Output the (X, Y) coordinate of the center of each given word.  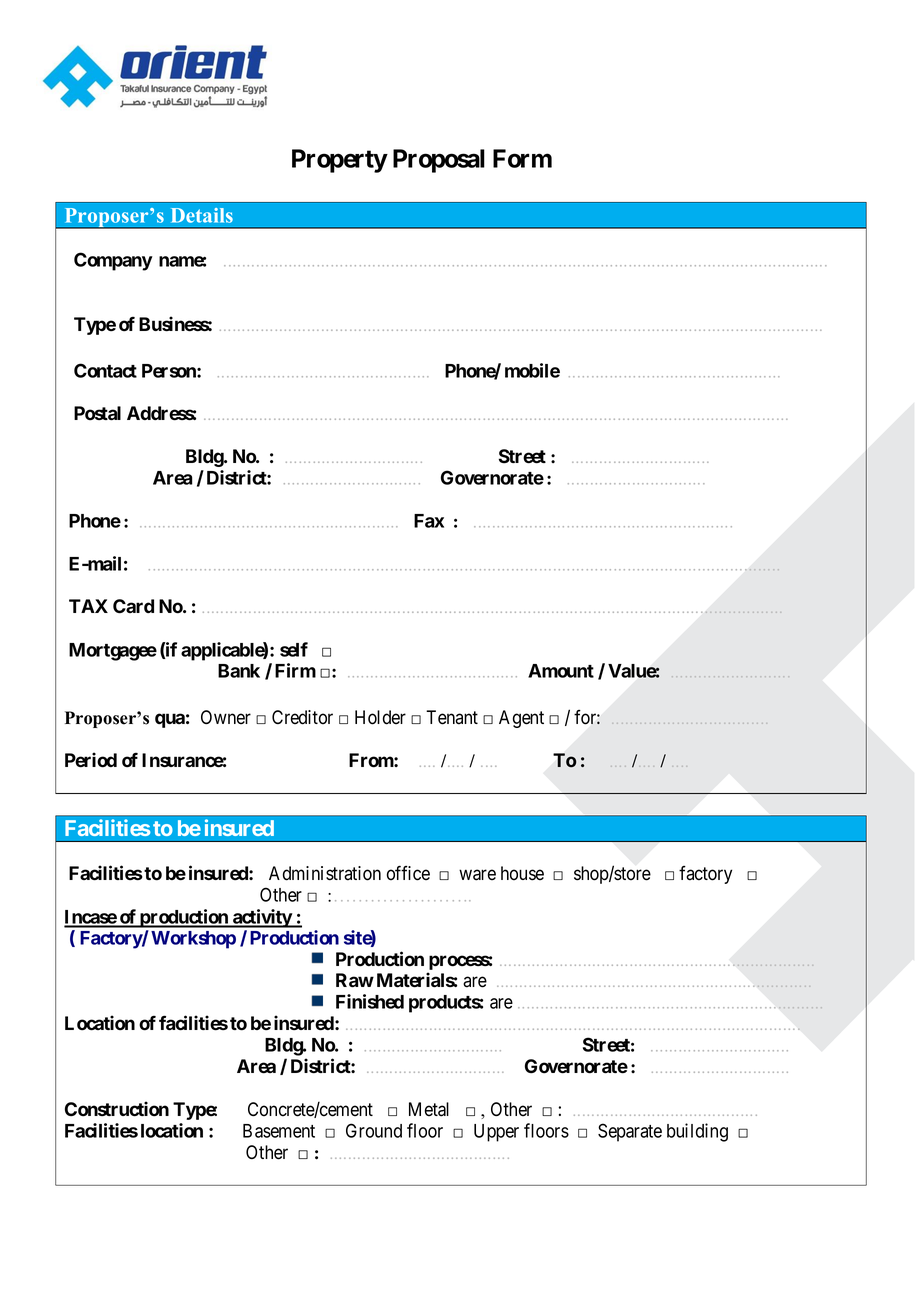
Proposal (439, 161)
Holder (380, 717)
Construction (117, 1109)
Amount (561, 671)
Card (133, 606)
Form (522, 158)
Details (202, 215)
